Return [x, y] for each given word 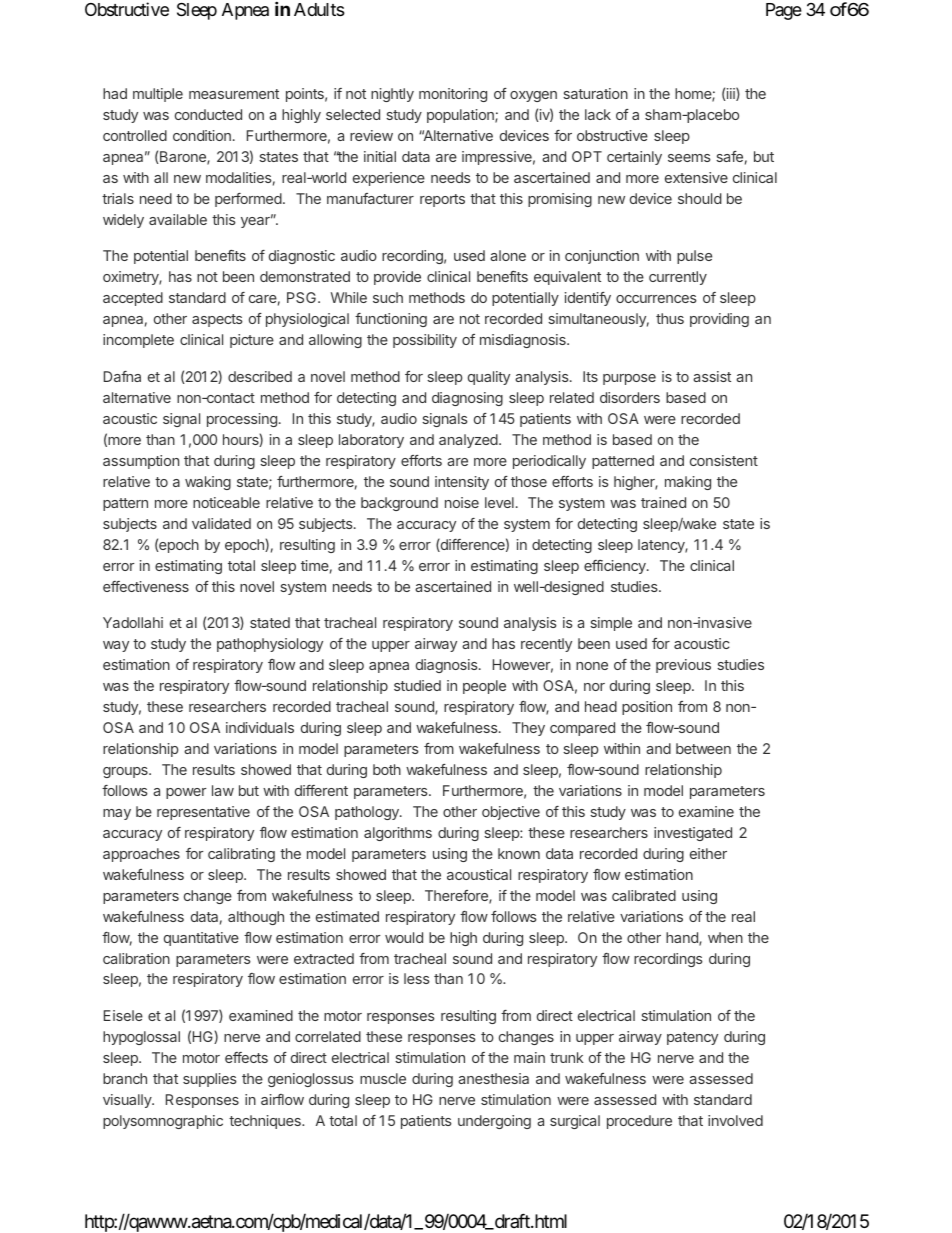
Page [784, 11]
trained [663, 502]
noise [462, 502]
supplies [210, 1080]
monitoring [453, 95]
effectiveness [146, 586]
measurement [234, 94]
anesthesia [493, 1078]
